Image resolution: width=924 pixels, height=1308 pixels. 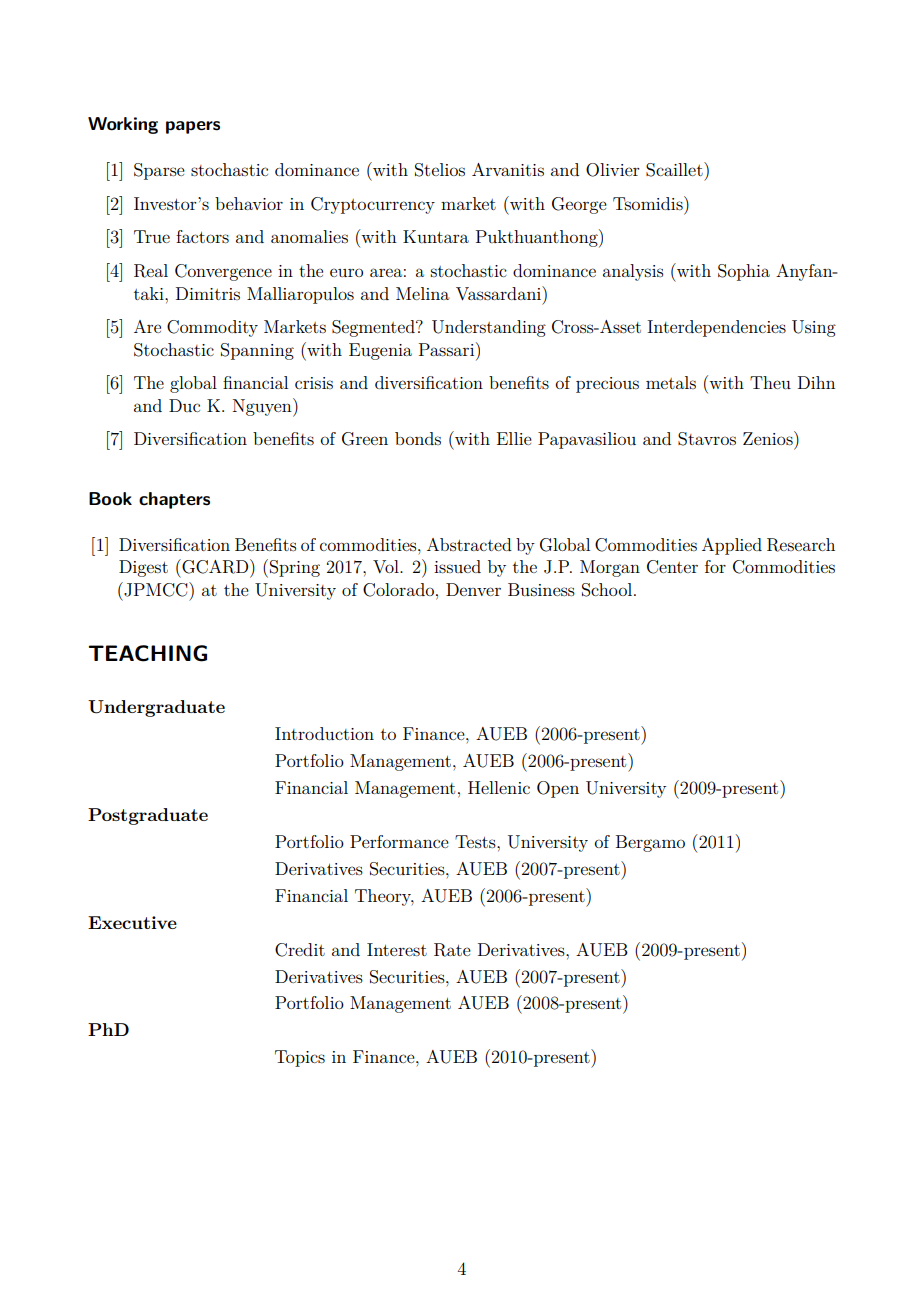 I want to click on Interest, so click(x=397, y=949).
